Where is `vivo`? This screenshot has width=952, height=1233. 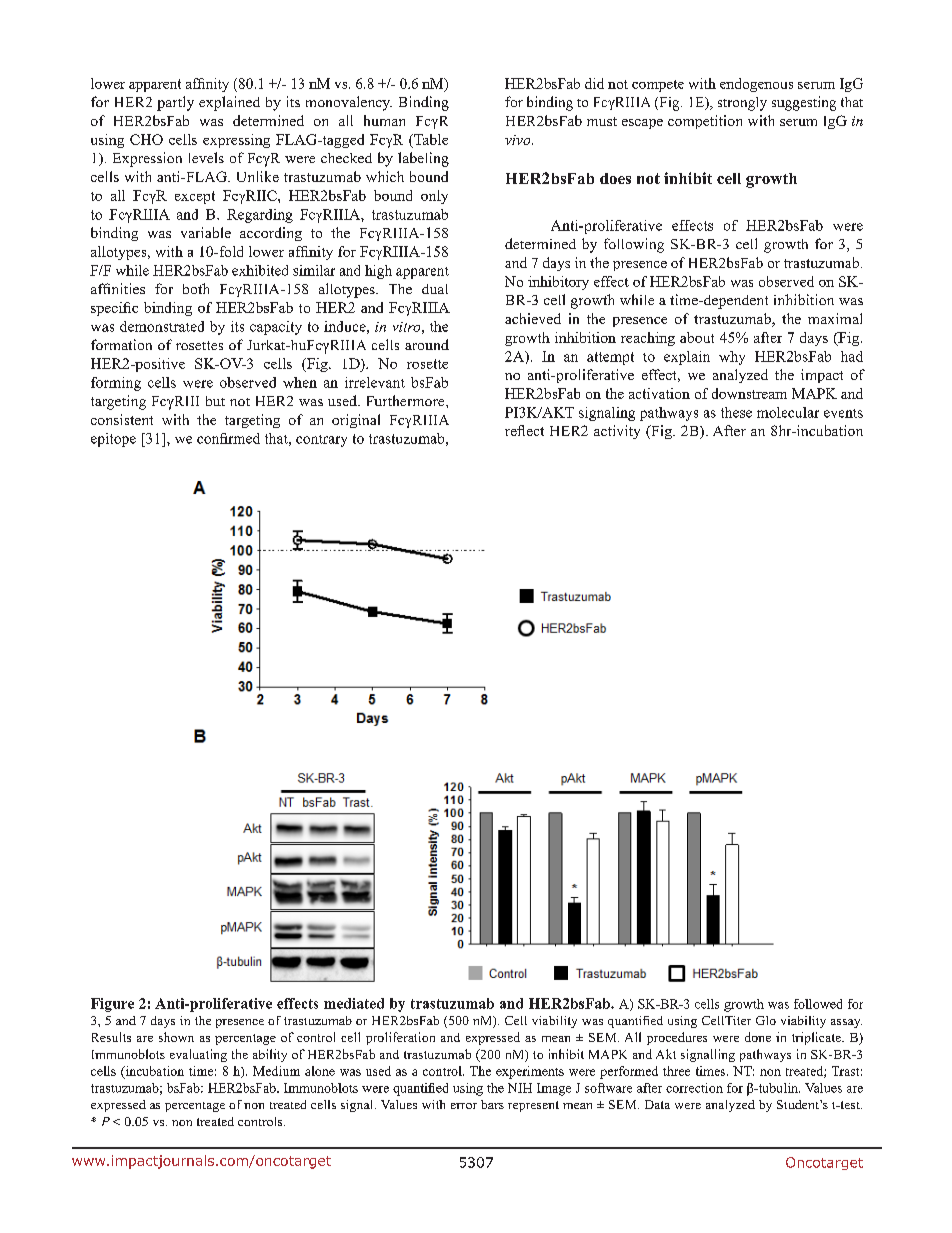
vivo is located at coordinates (519, 140).
